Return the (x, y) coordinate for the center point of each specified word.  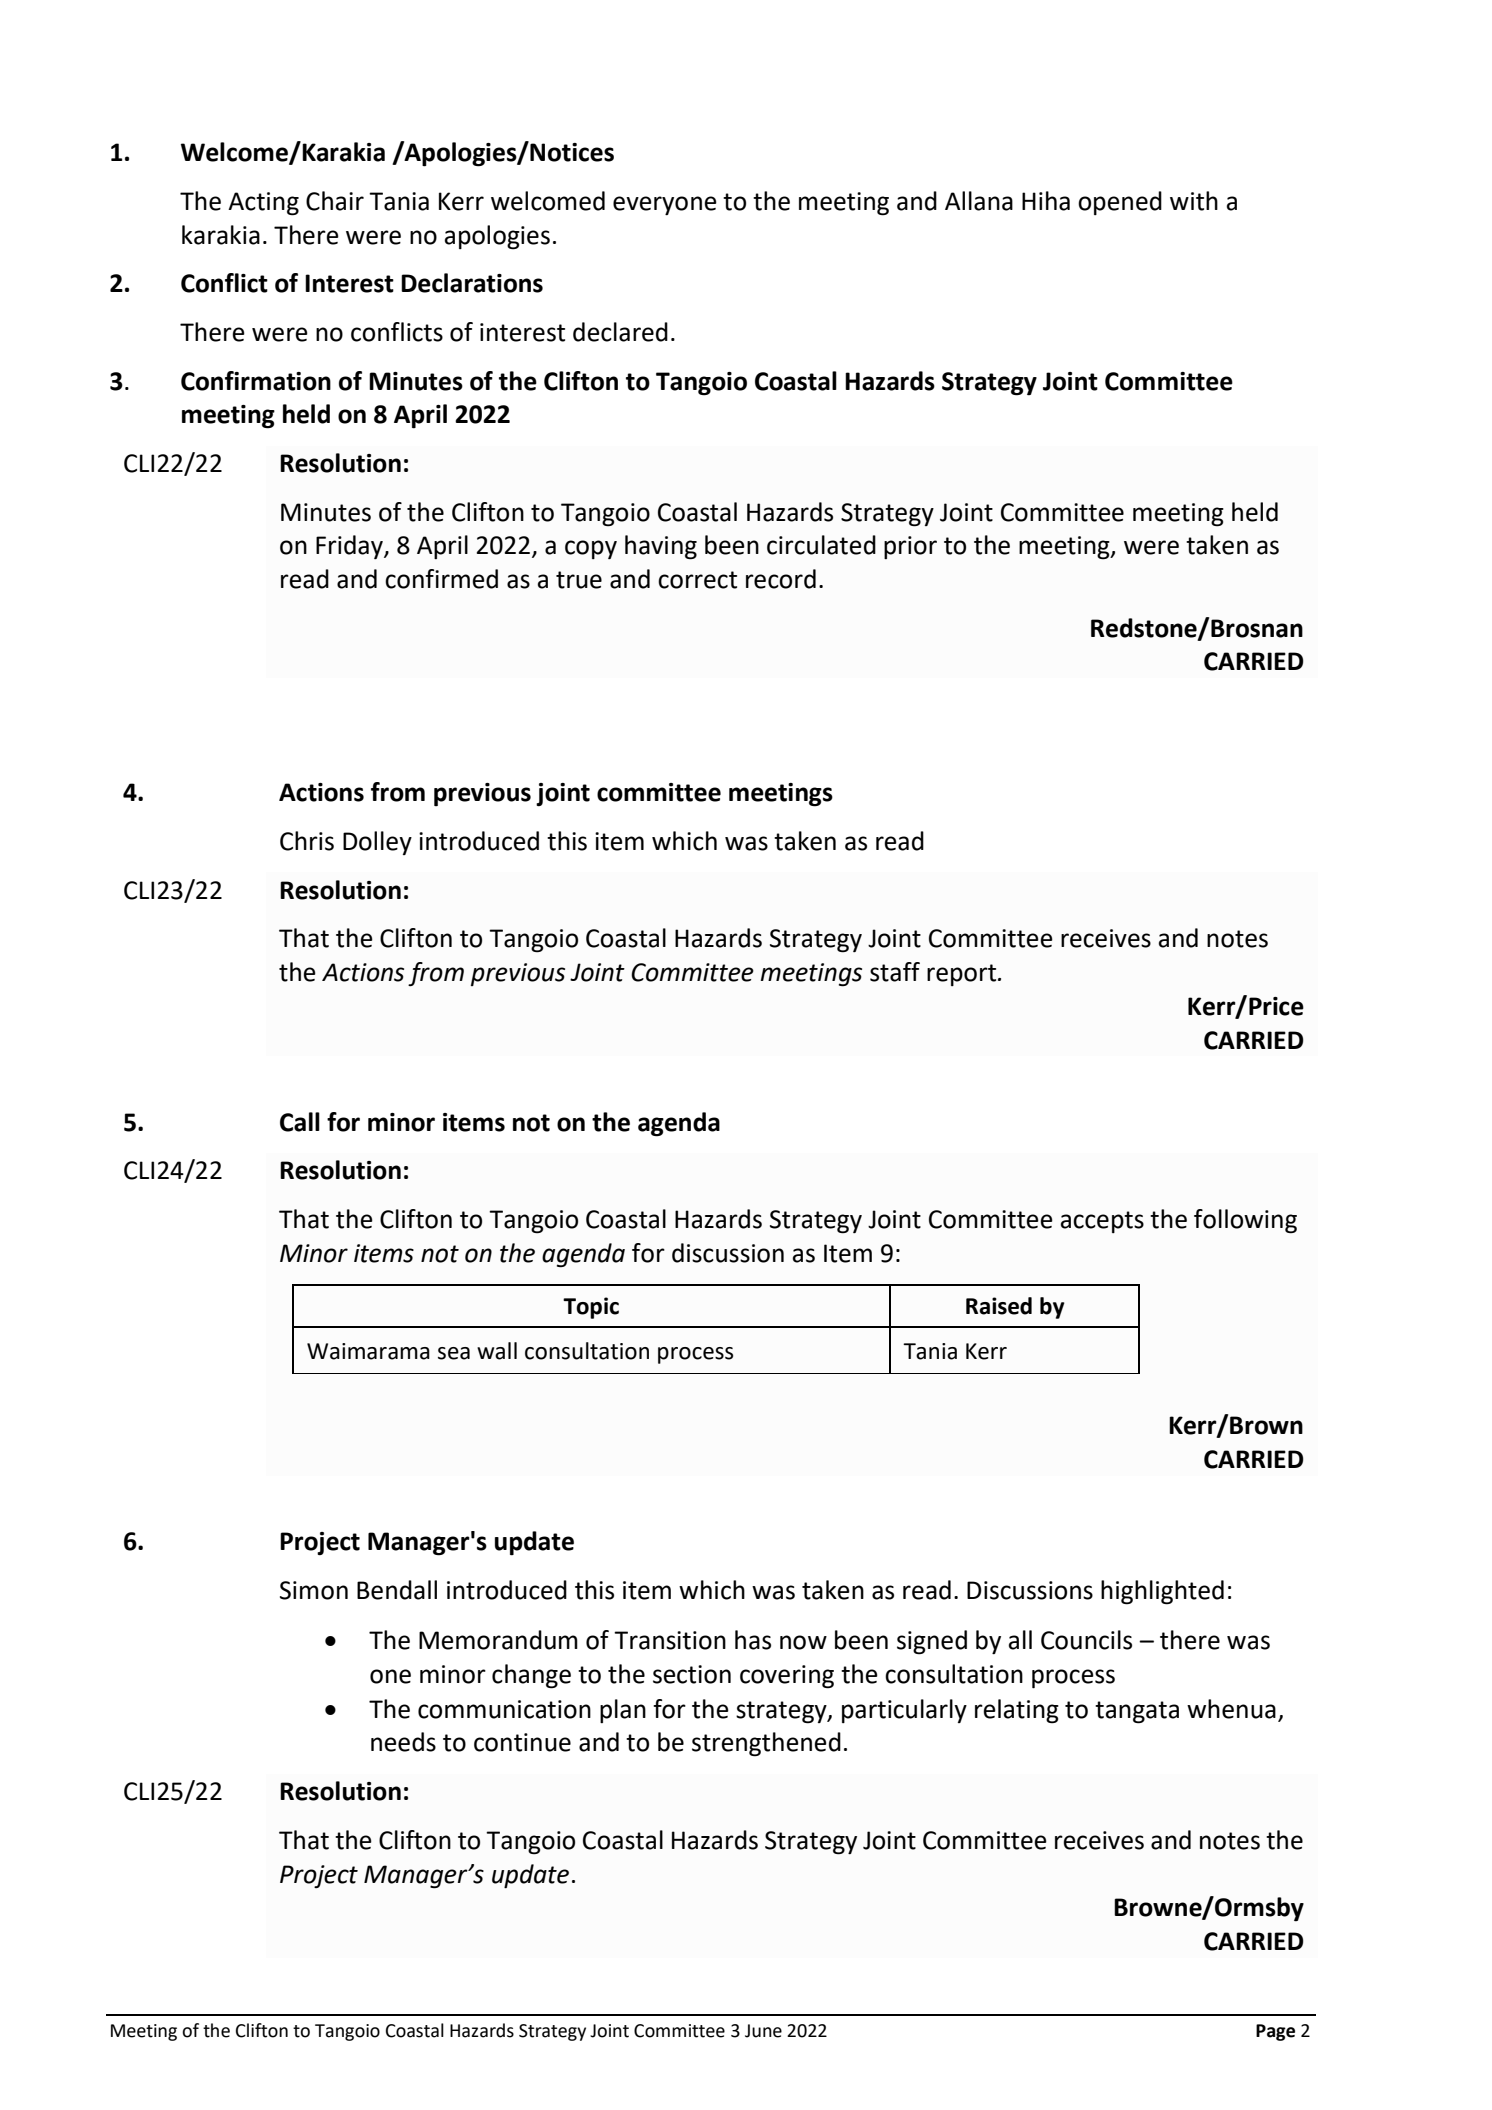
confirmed (441, 579)
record (781, 579)
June (763, 2031)
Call (300, 1122)
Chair (335, 201)
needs (403, 1742)
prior (910, 547)
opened (1120, 203)
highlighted (1162, 1592)
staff (895, 972)
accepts (1102, 1222)
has (753, 1640)
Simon (314, 1590)
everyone (665, 205)
